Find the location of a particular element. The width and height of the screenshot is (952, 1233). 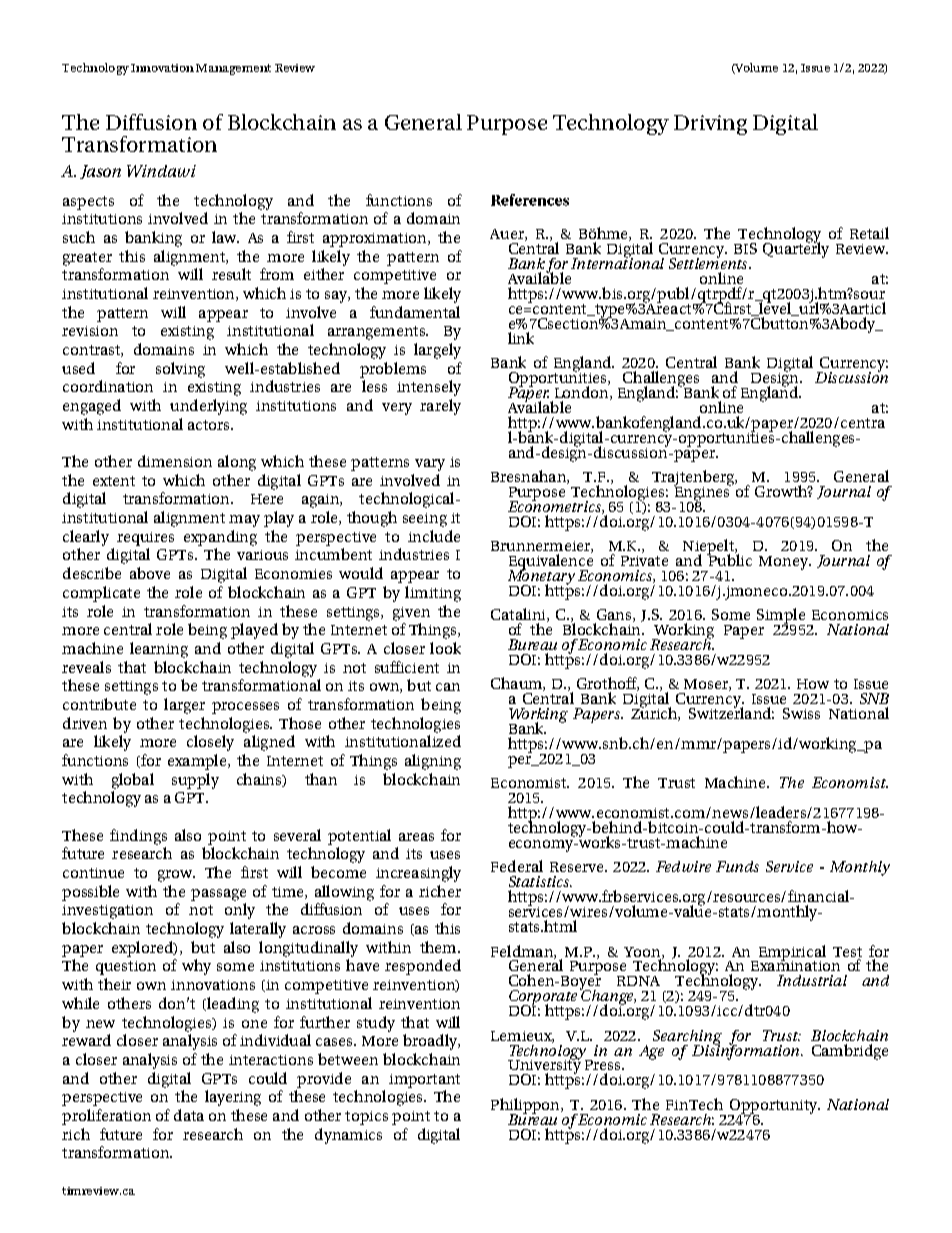

approximation is located at coordinates (376, 240).
